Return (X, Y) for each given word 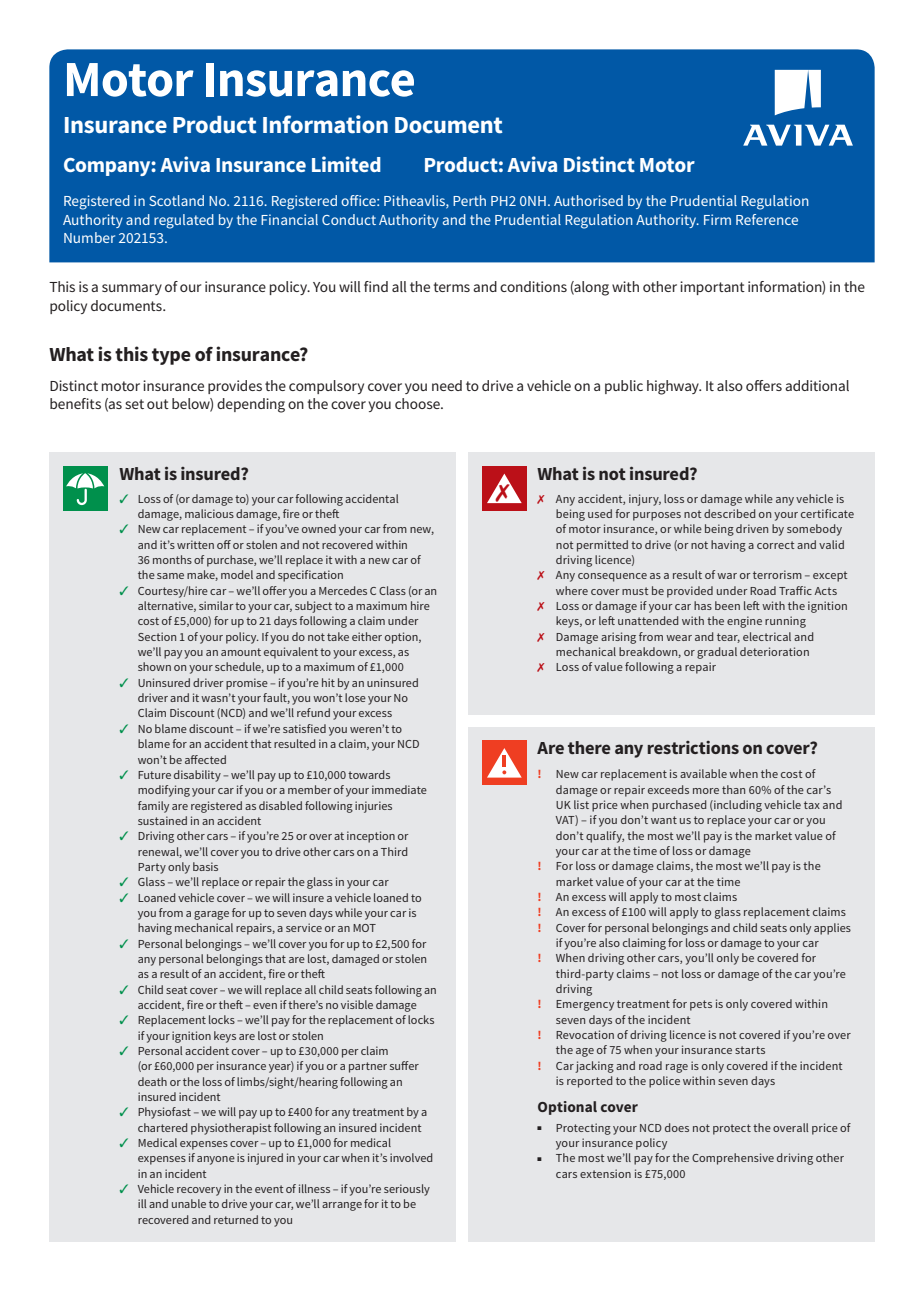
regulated (184, 221)
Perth (469, 200)
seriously (407, 1190)
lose (355, 697)
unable (189, 1203)
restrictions (693, 747)
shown (154, 666)
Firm (717, 219)
